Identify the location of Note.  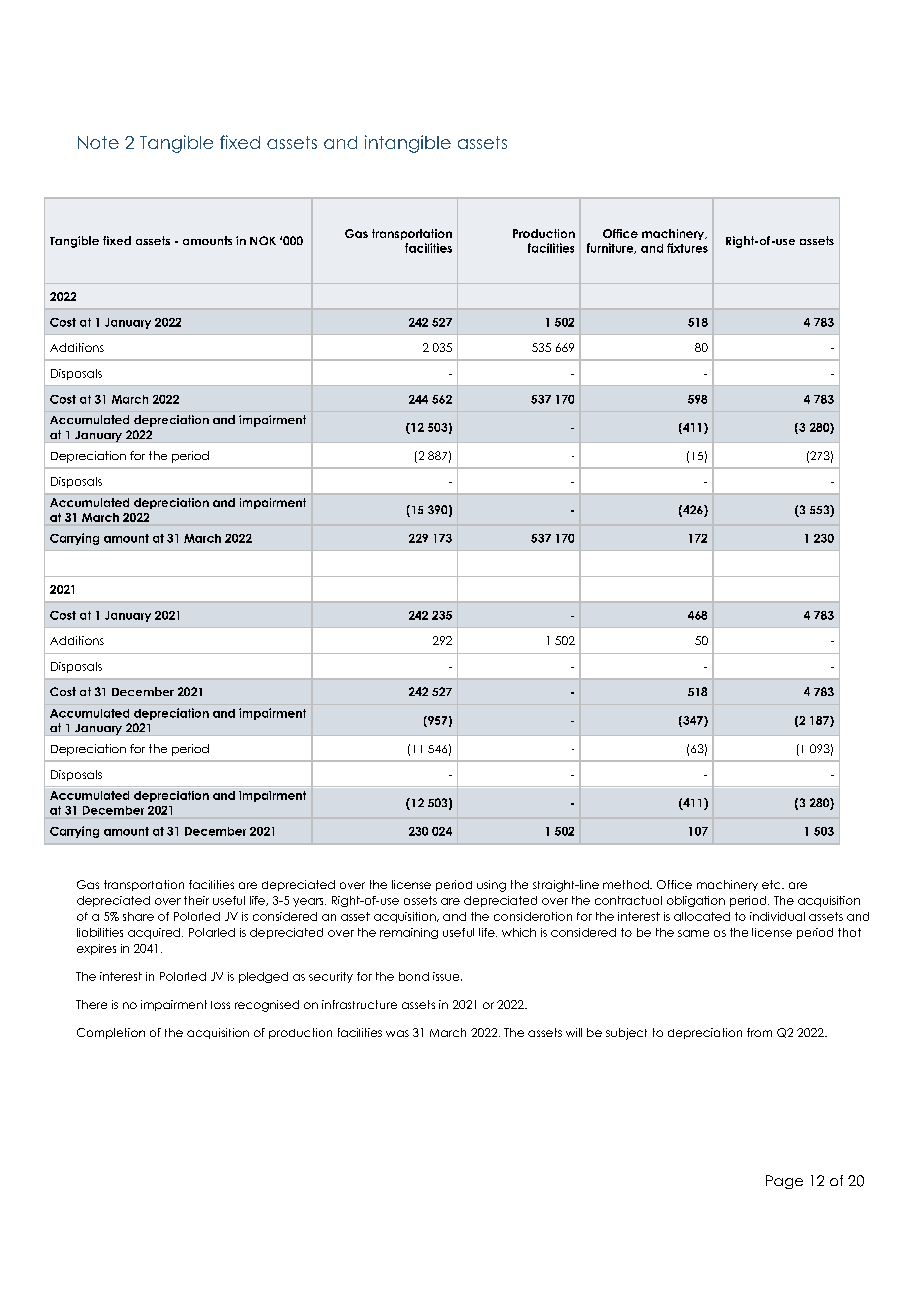
(98, 142).
